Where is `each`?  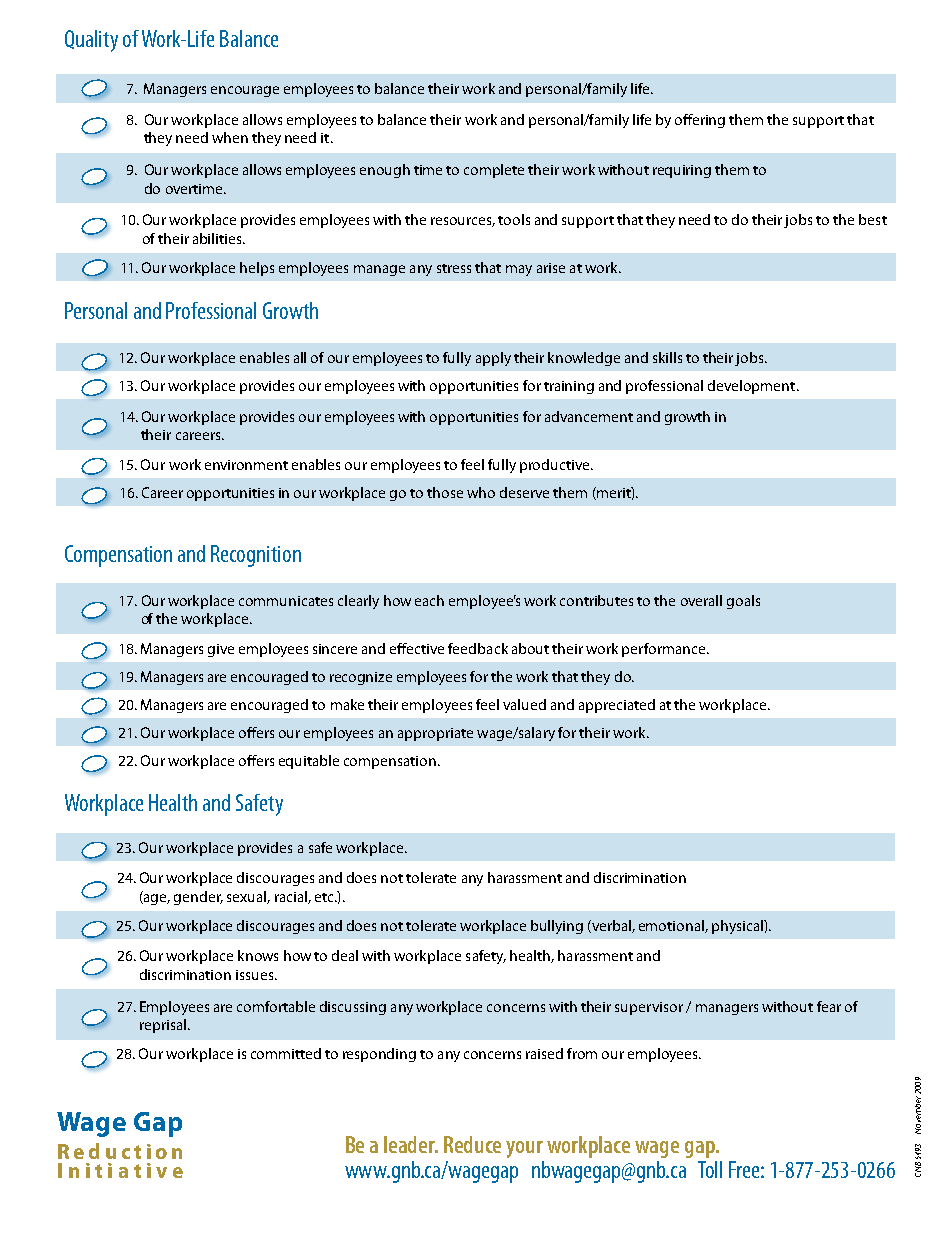
each is located at coordinates (429, 600).
